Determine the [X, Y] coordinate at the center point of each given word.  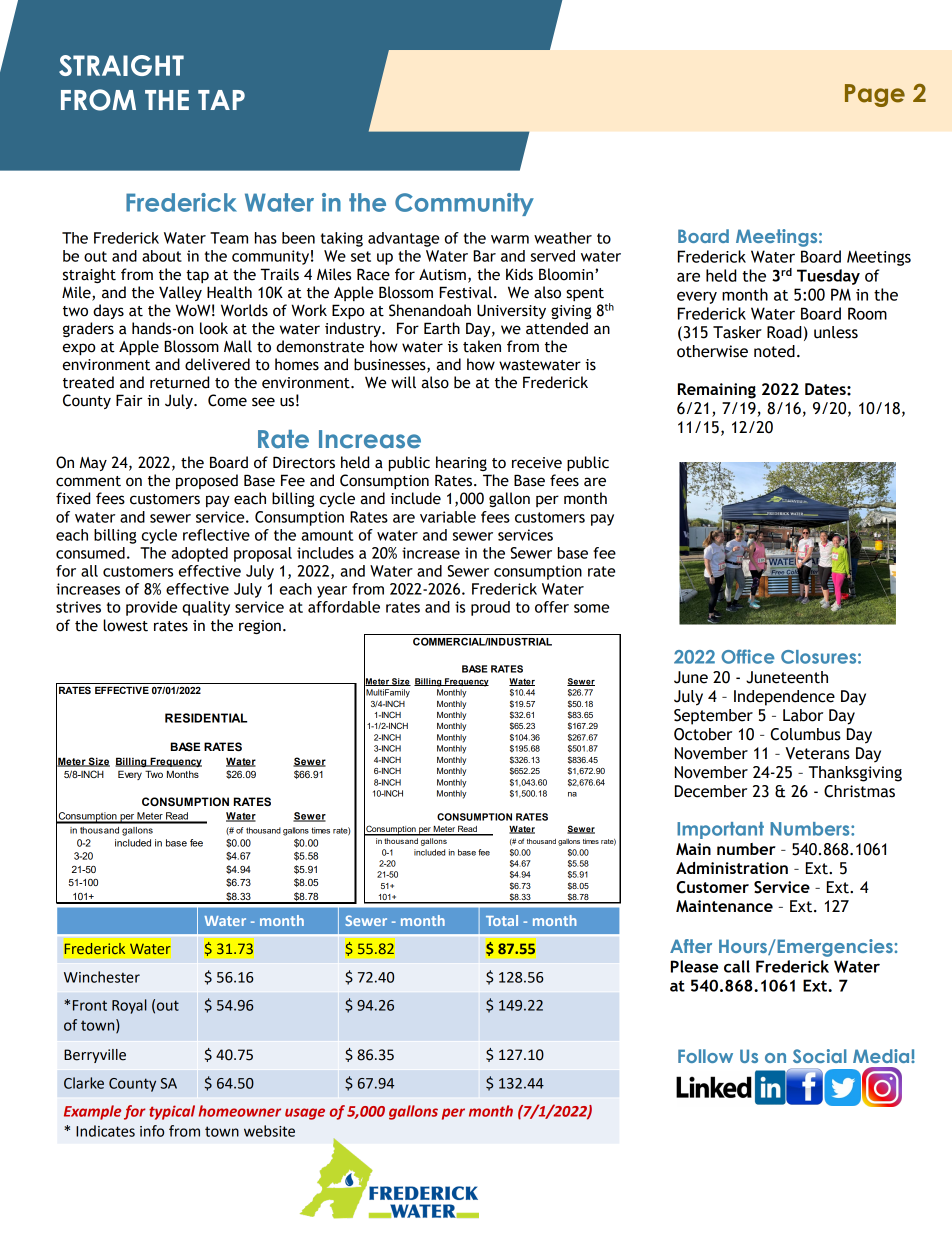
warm [510, 239]
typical [172, 1112]
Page [875, 95]
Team [229, 238]
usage [305, 1114]
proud [490, 608]
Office [748, 656]
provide [151, 608]
